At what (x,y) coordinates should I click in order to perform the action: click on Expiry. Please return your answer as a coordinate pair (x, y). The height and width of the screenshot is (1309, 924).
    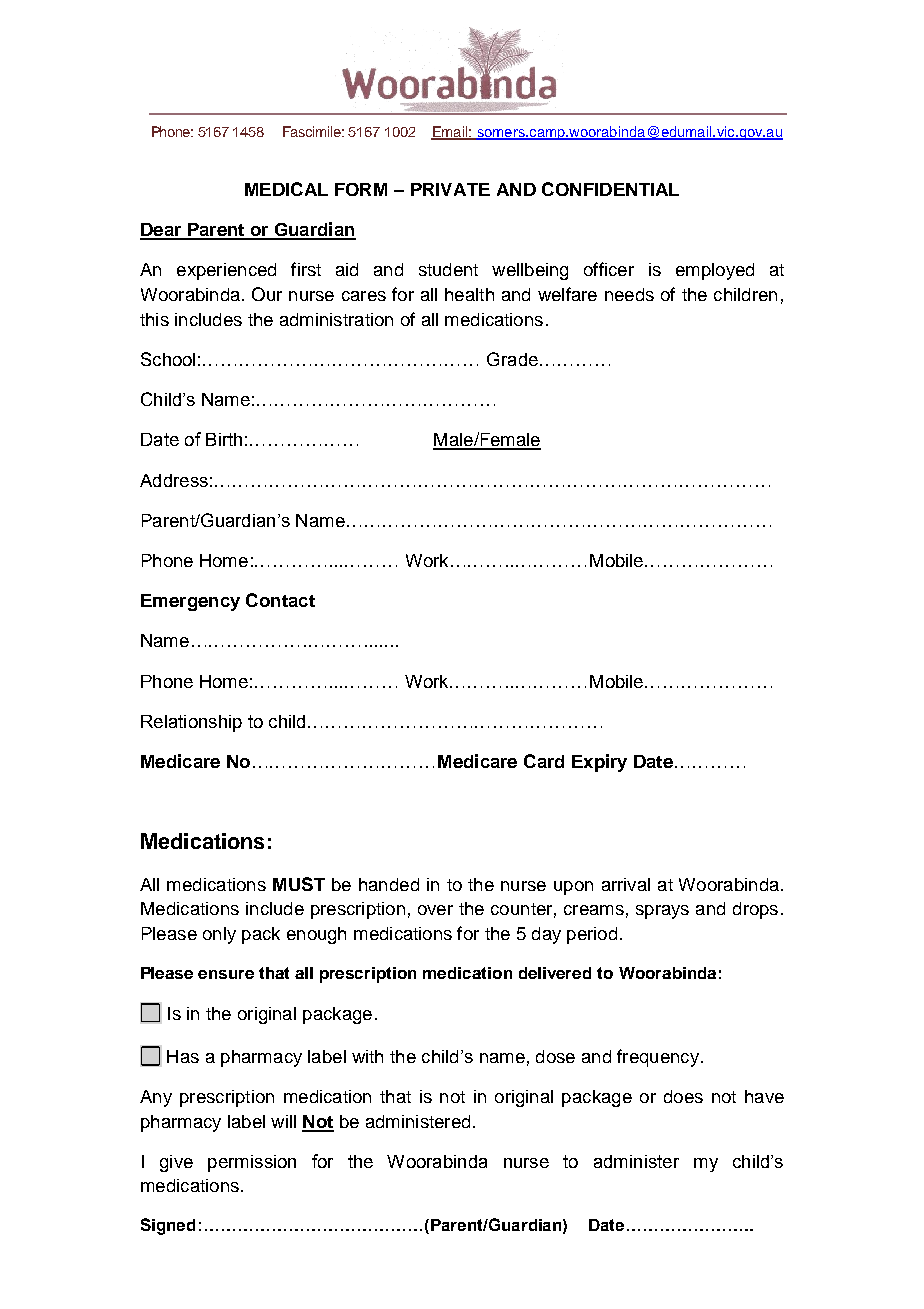
    Looking at the image, I should click on (599, 763).
